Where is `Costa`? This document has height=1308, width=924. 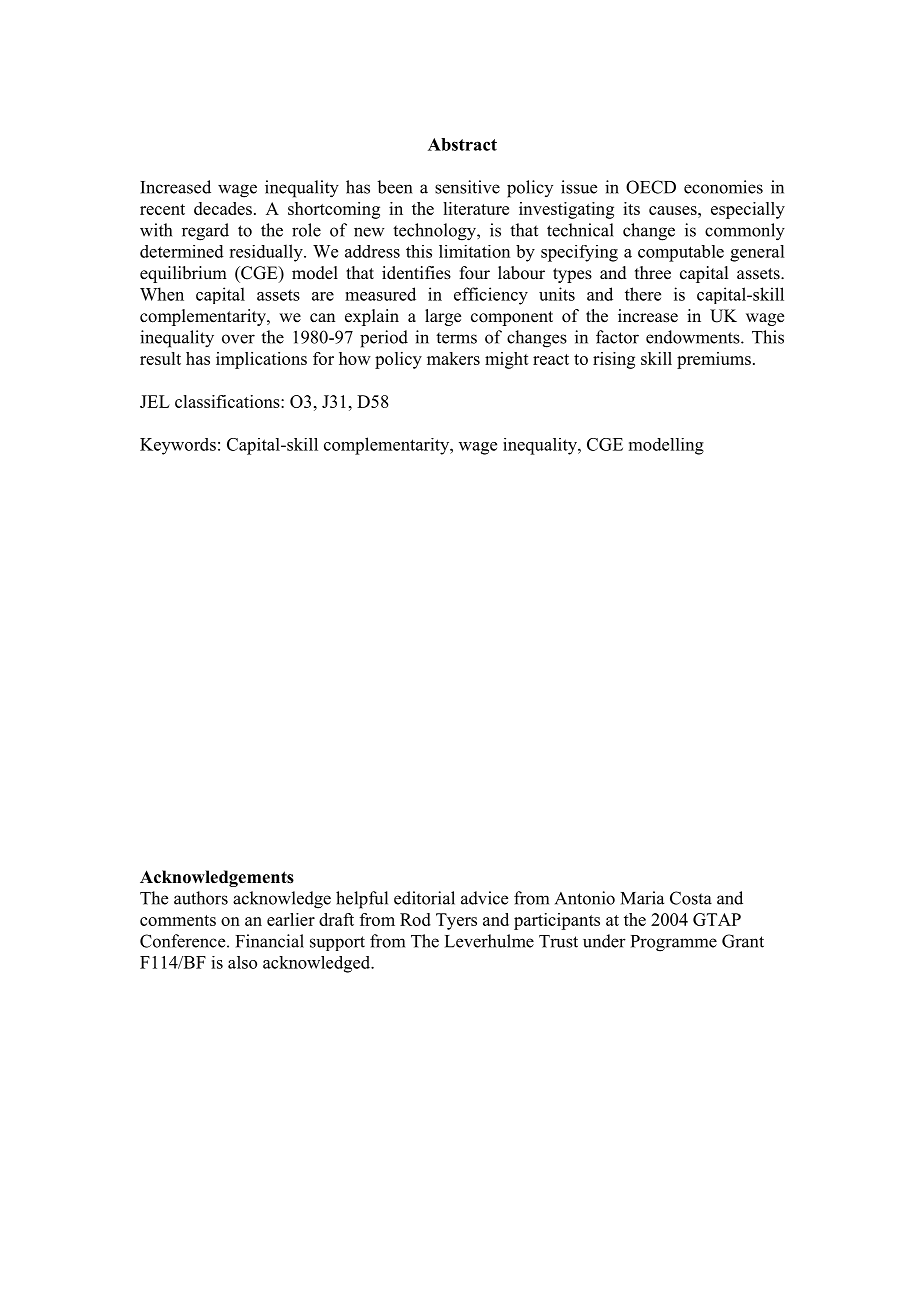 Costa is located at coordinates (691, 898).
